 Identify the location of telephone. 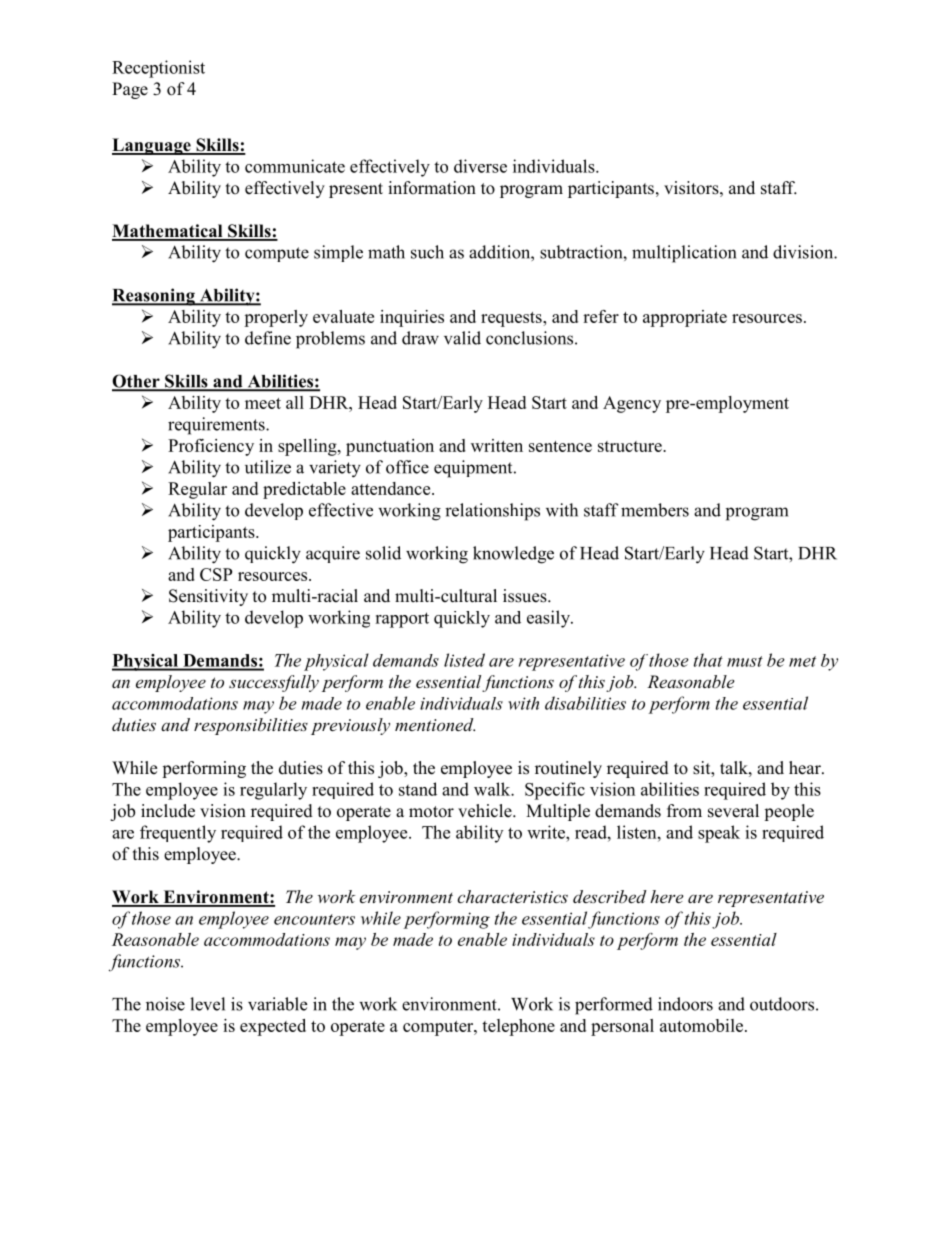
(518, 1027).
